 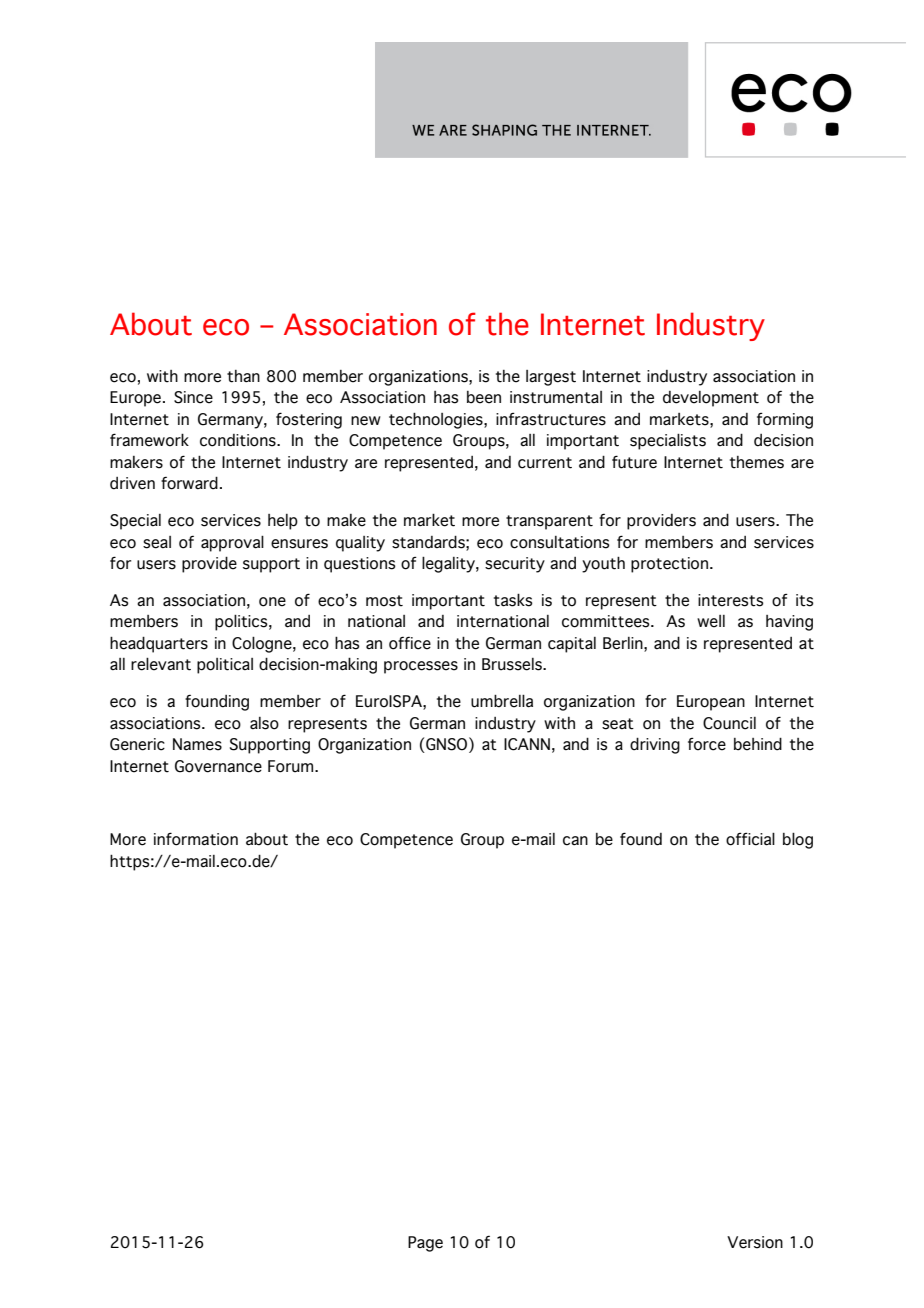 What do you see at coordinates (515, 565) in the screenshot?
I see `security` at bounding box center [515, 565].
